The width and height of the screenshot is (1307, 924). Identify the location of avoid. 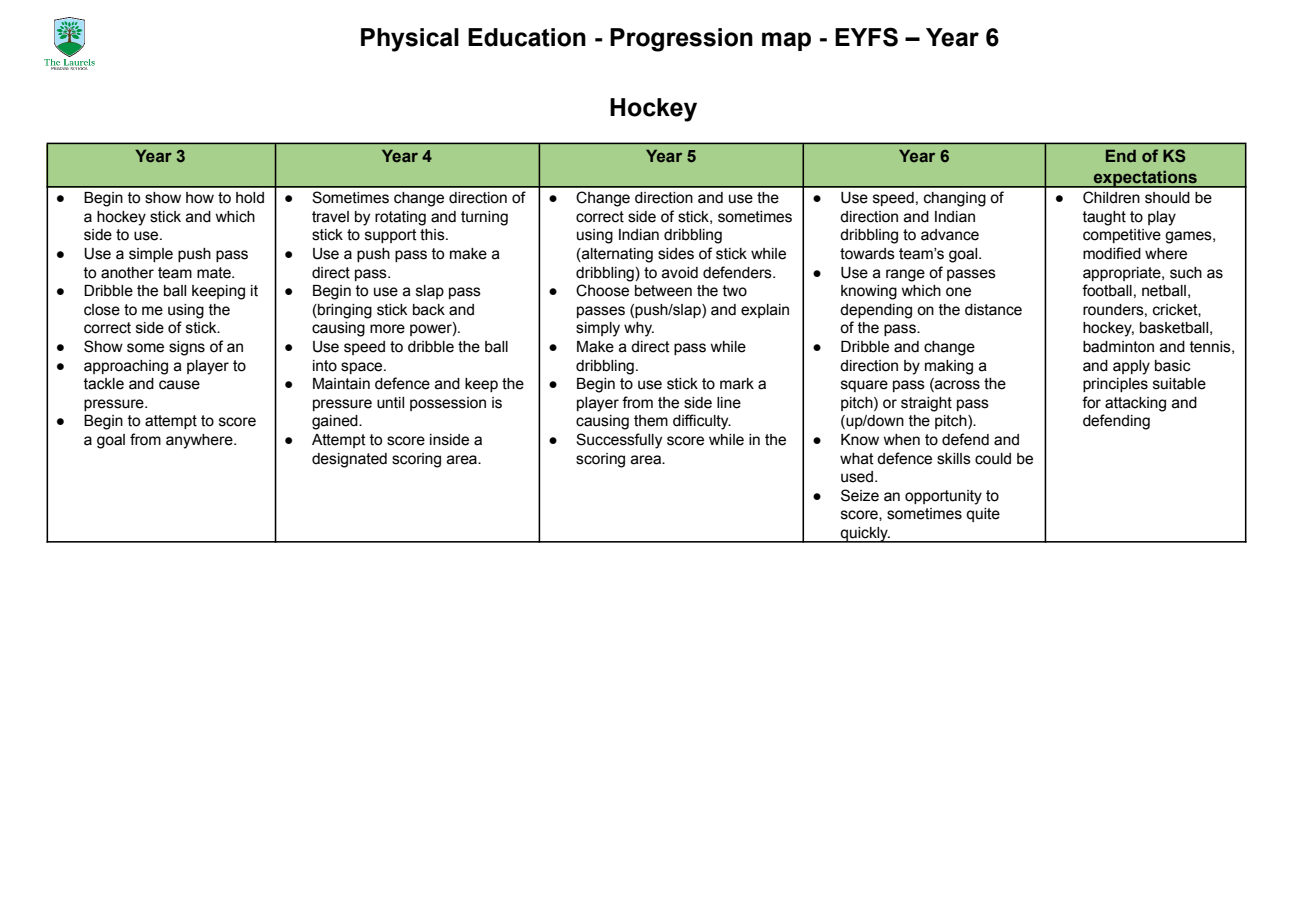
(680, 273).
